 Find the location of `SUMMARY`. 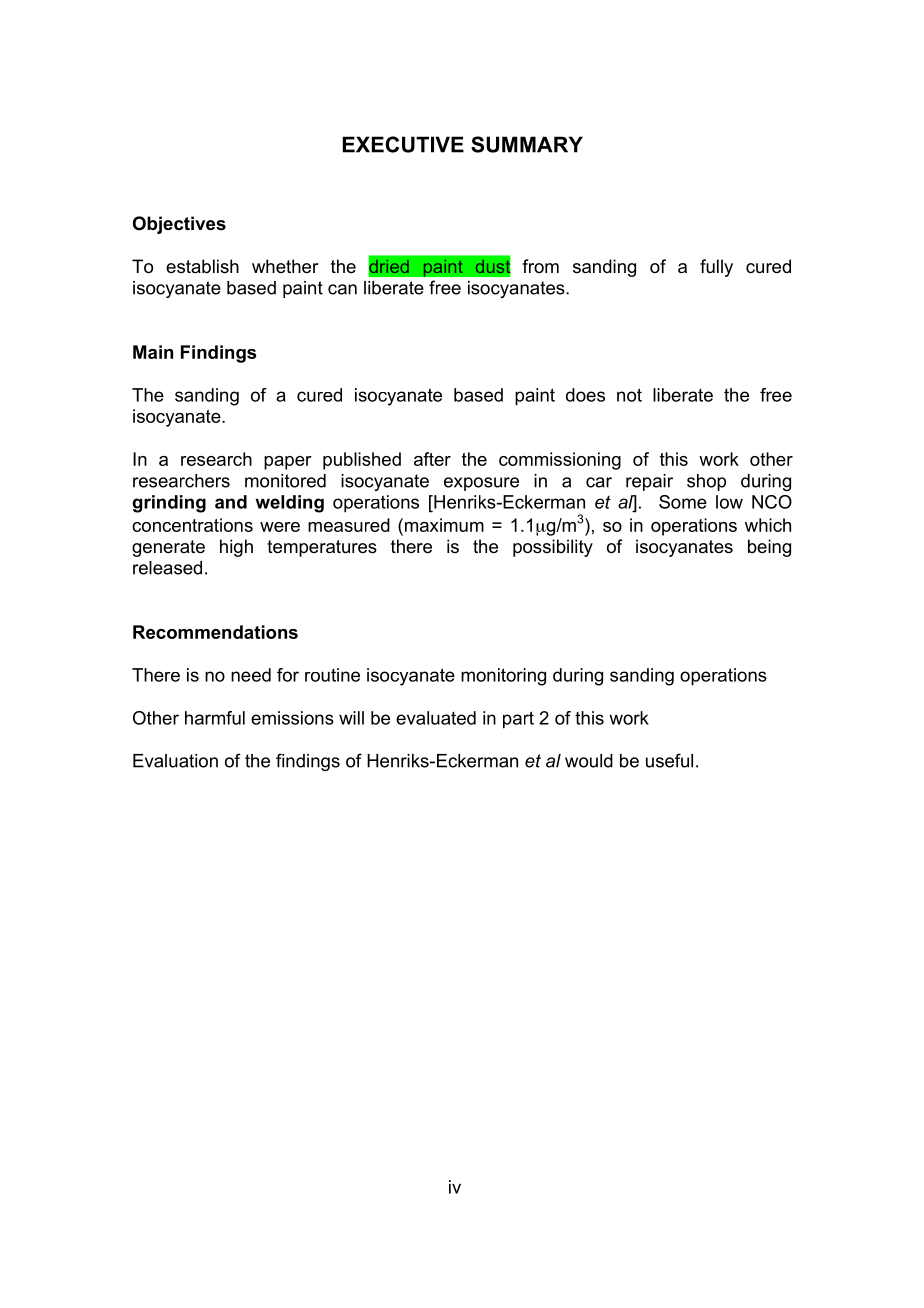

SUMMARY is located at coordinates (527, 144).
